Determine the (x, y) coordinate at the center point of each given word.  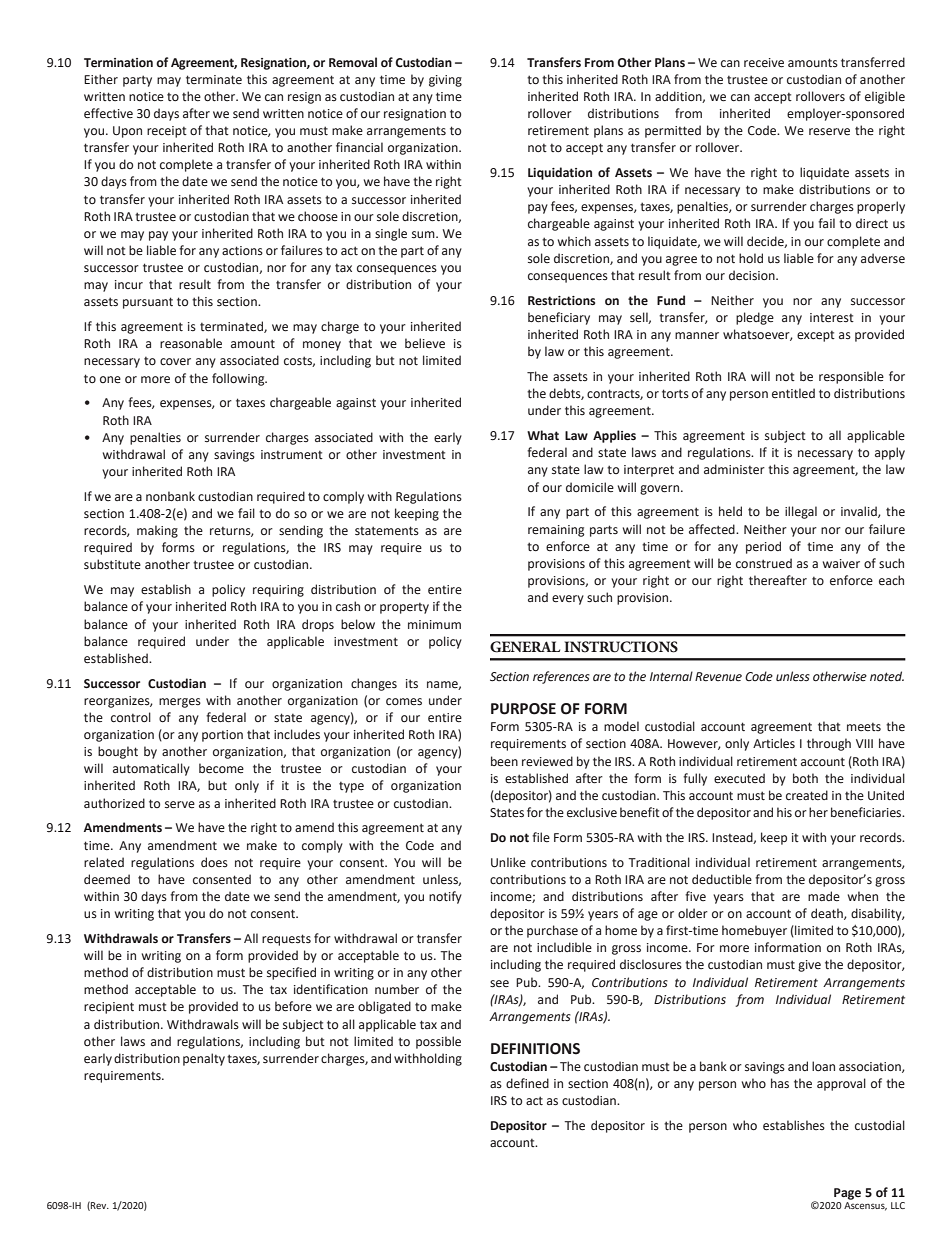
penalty (204, 1059)
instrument (292, 454)
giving (445, 81)
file (541, 837)
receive (764, 63)
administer (734, 469)
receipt (167, 132)
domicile (590, 487)
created (807, 795)
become (221, 768)
